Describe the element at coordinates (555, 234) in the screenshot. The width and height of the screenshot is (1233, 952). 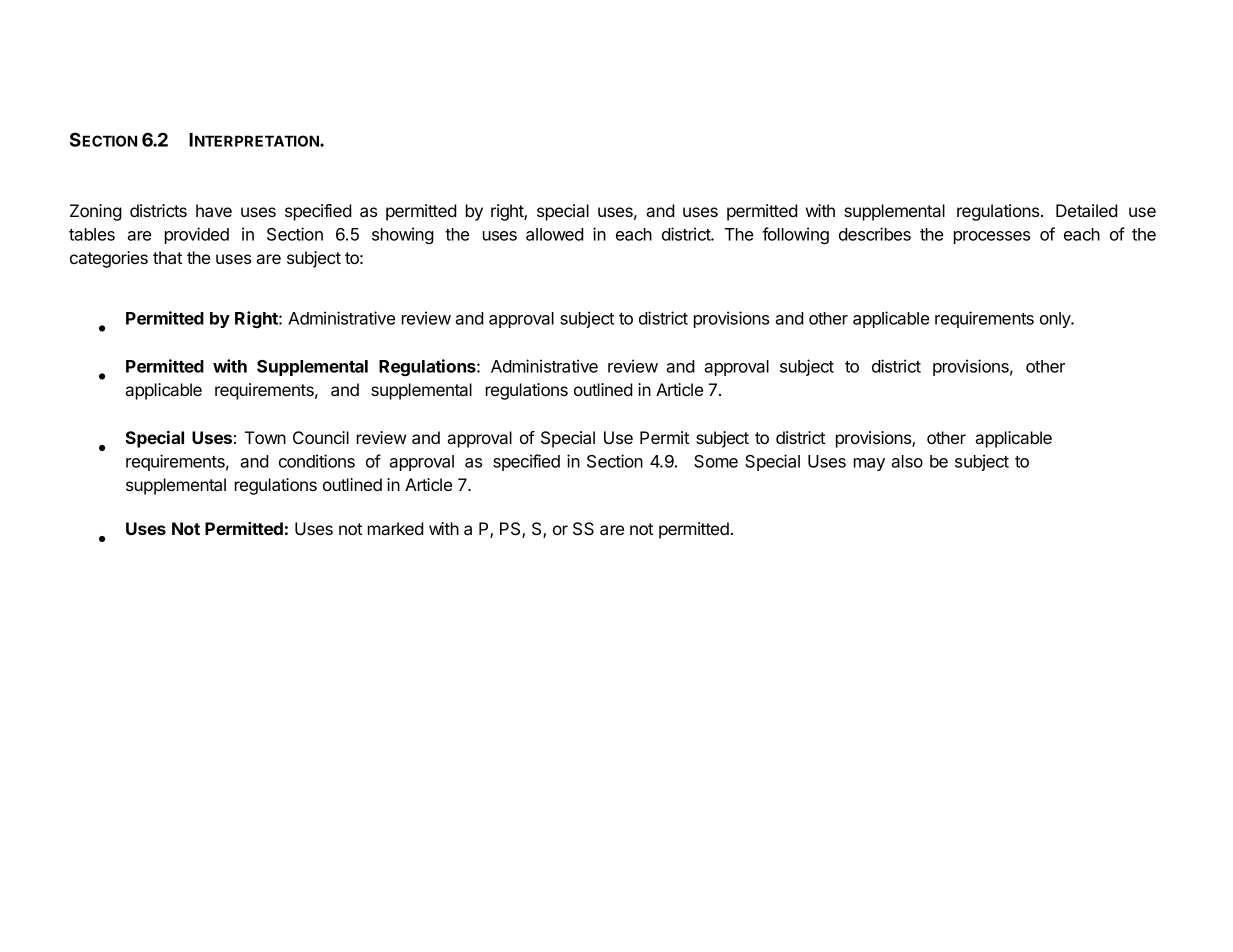
I see `allowed` at that location.
